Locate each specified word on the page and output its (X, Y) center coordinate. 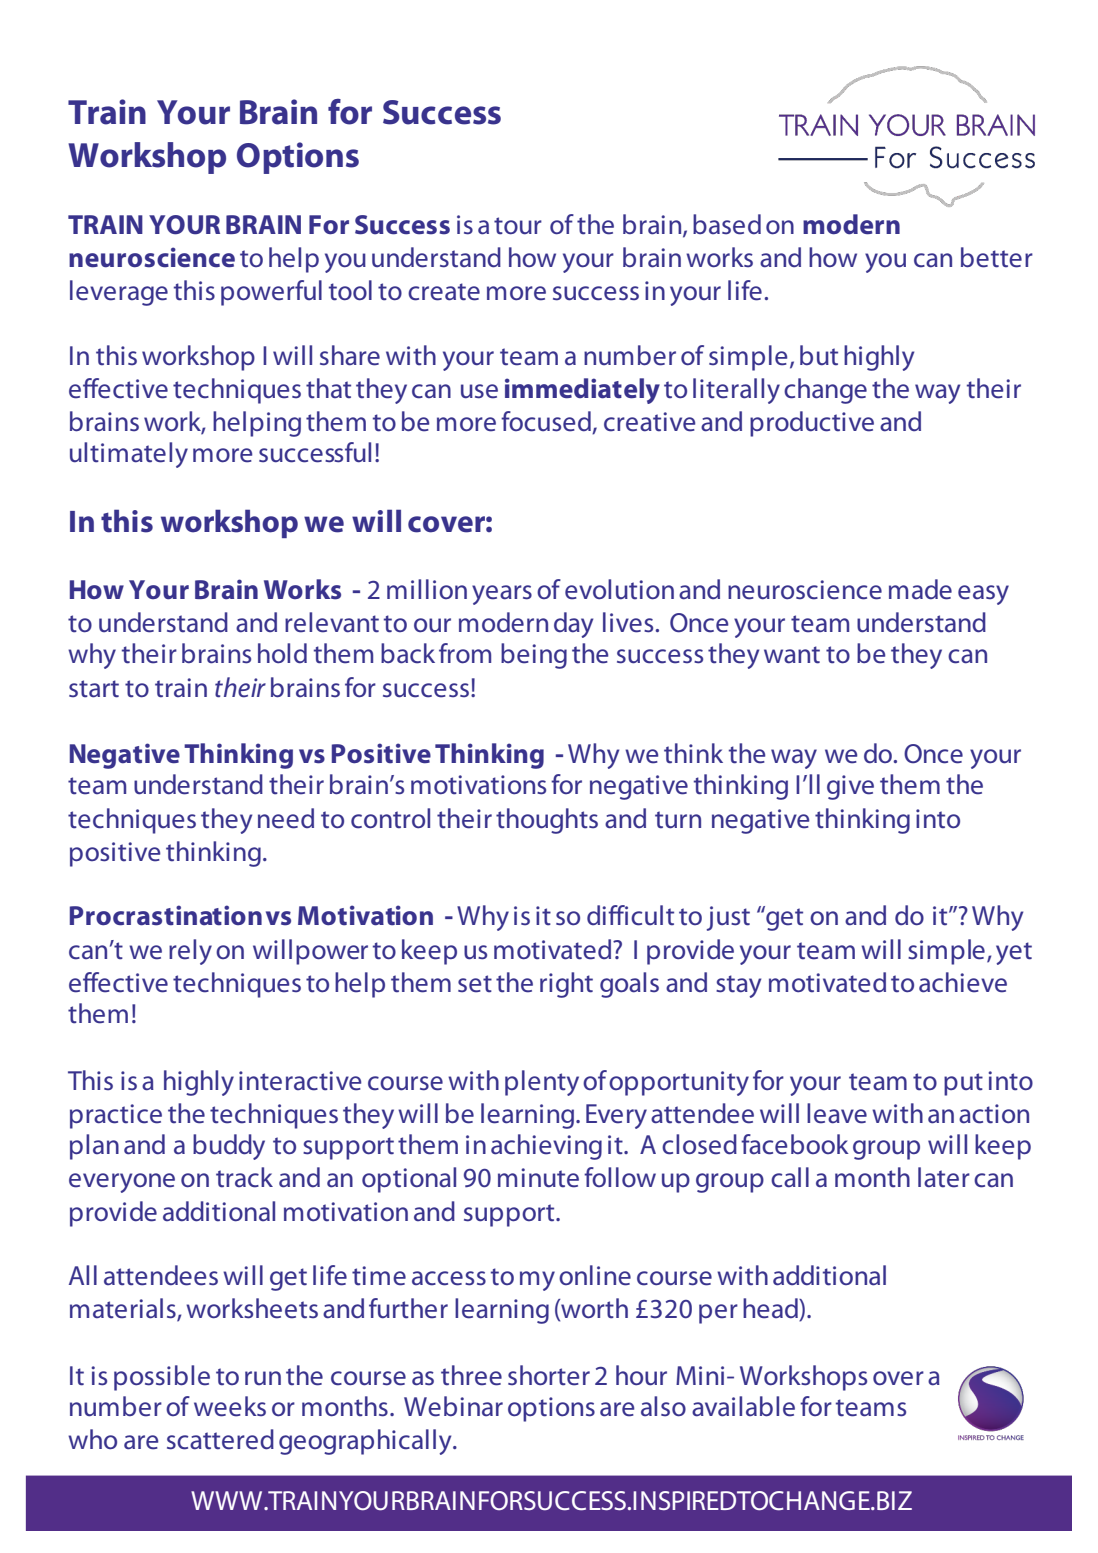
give (850, 787)
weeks (230, 1406)
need (286, 818)
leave (837, 1113)
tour (518, 226)
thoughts (547, 821)
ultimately (129, 455)
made (920, 589)
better (997, 257)
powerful (271, 293)
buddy (229, 1147)
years (502, 595)
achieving (546, 1147)
